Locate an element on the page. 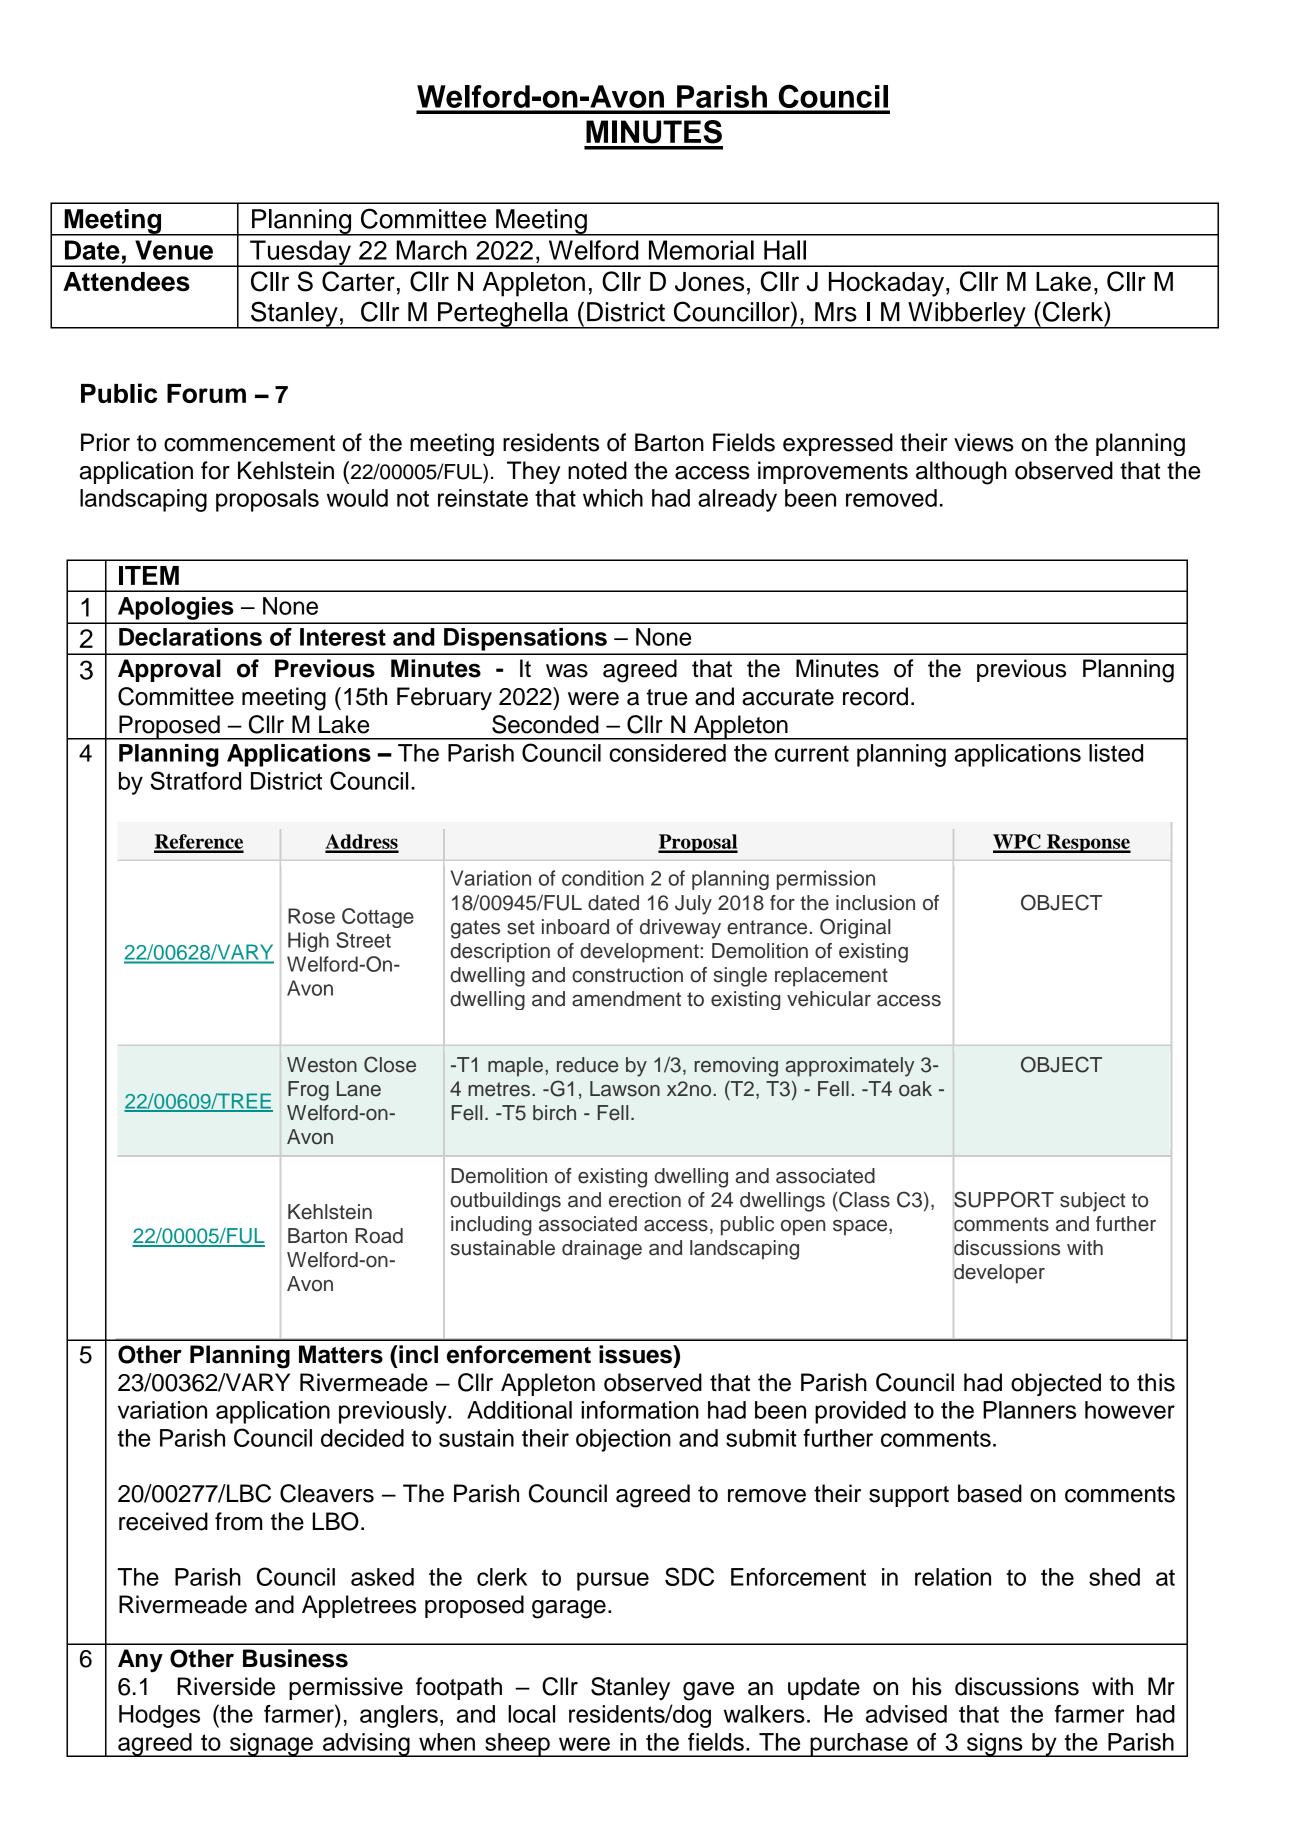 This page has width=1307, height=1848. gave is located at coordinates (708, 1691).
